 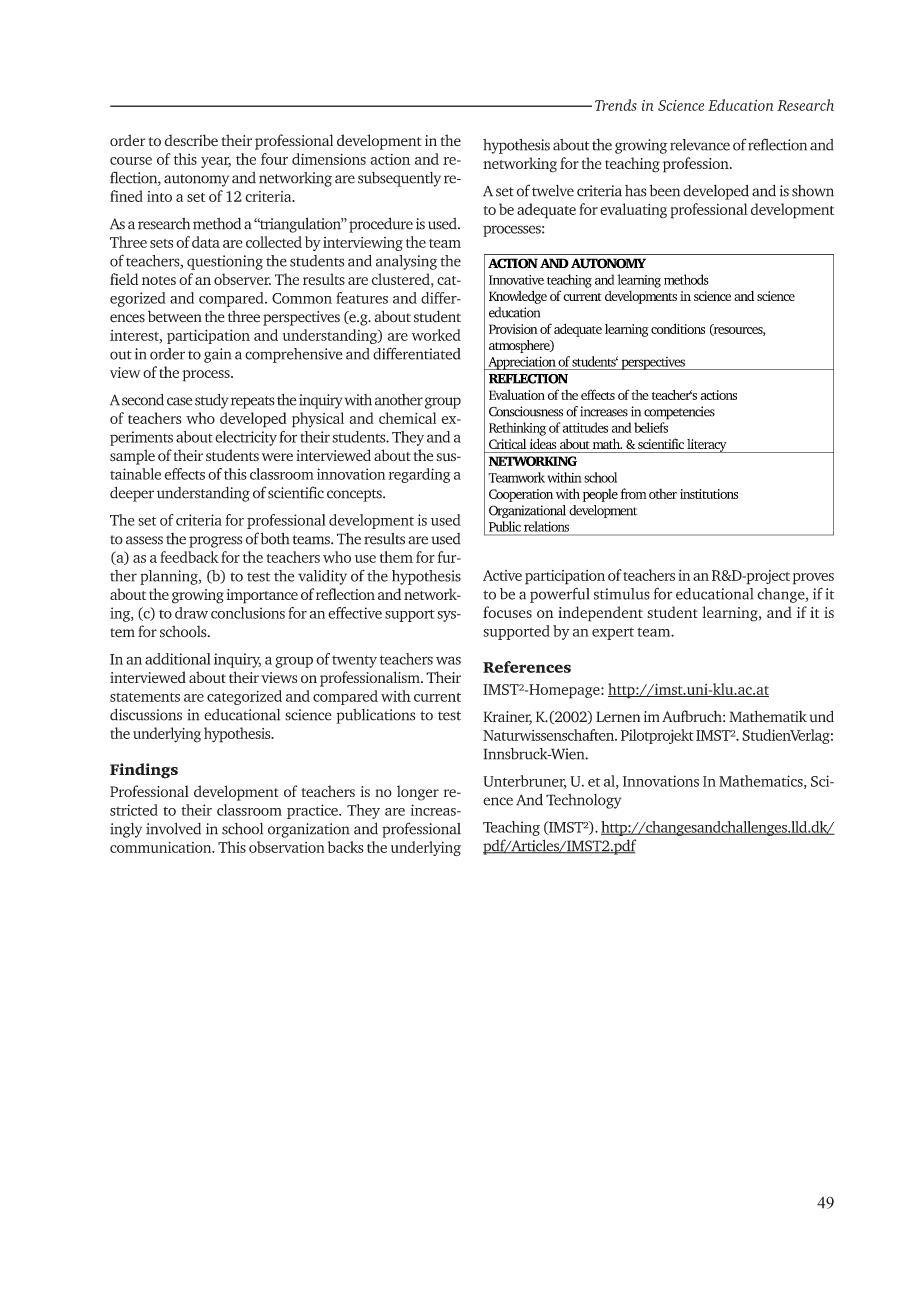 I want to click on additional, so click(x=178, y=659).
